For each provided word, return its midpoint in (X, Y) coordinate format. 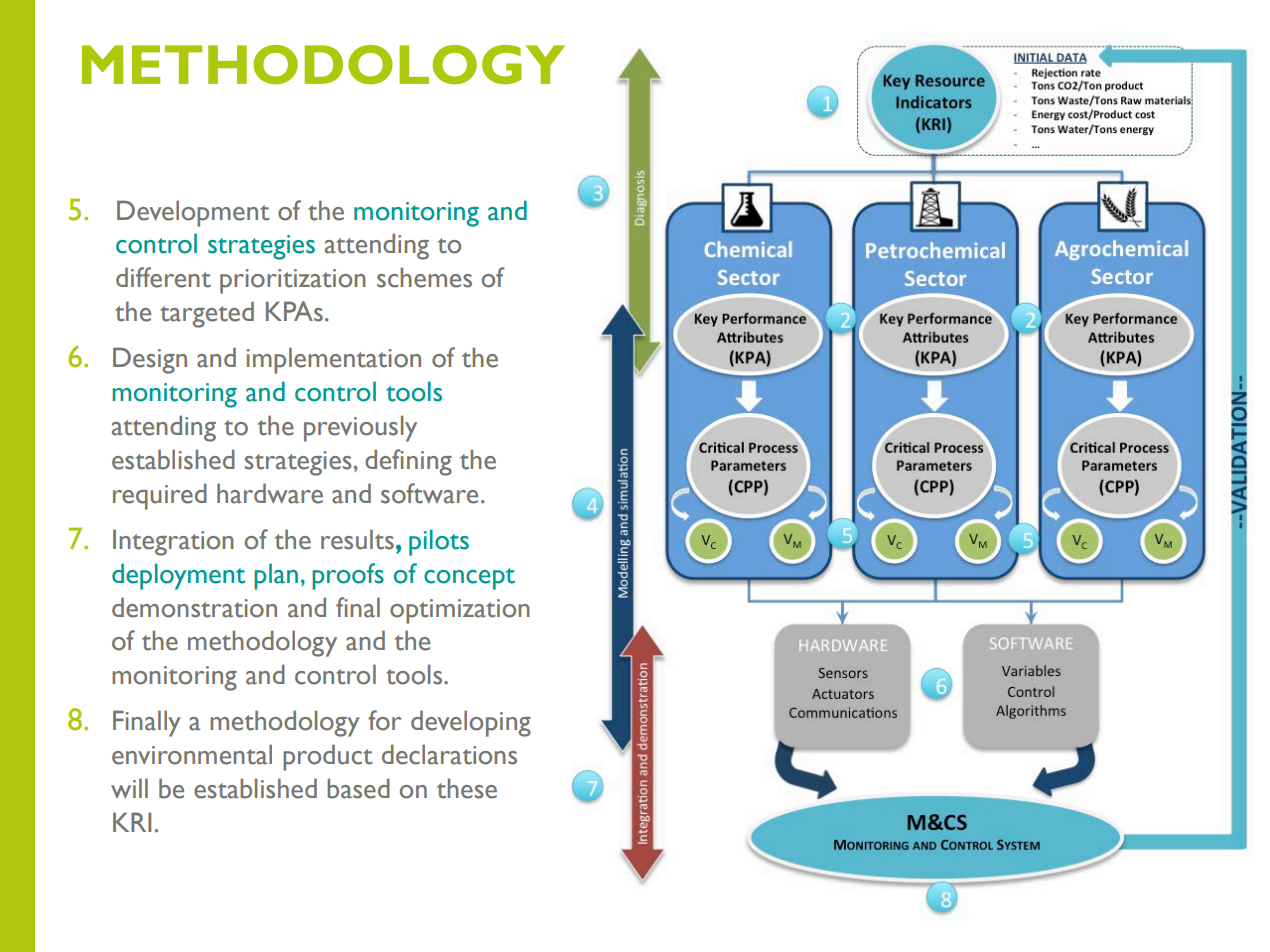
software (429, 493)
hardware (270, 493)
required (160, 496)
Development (193, 213)
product (328, 757)
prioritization (293, 281)
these (467, 788)
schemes (424, 277)
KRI (132, 822)
